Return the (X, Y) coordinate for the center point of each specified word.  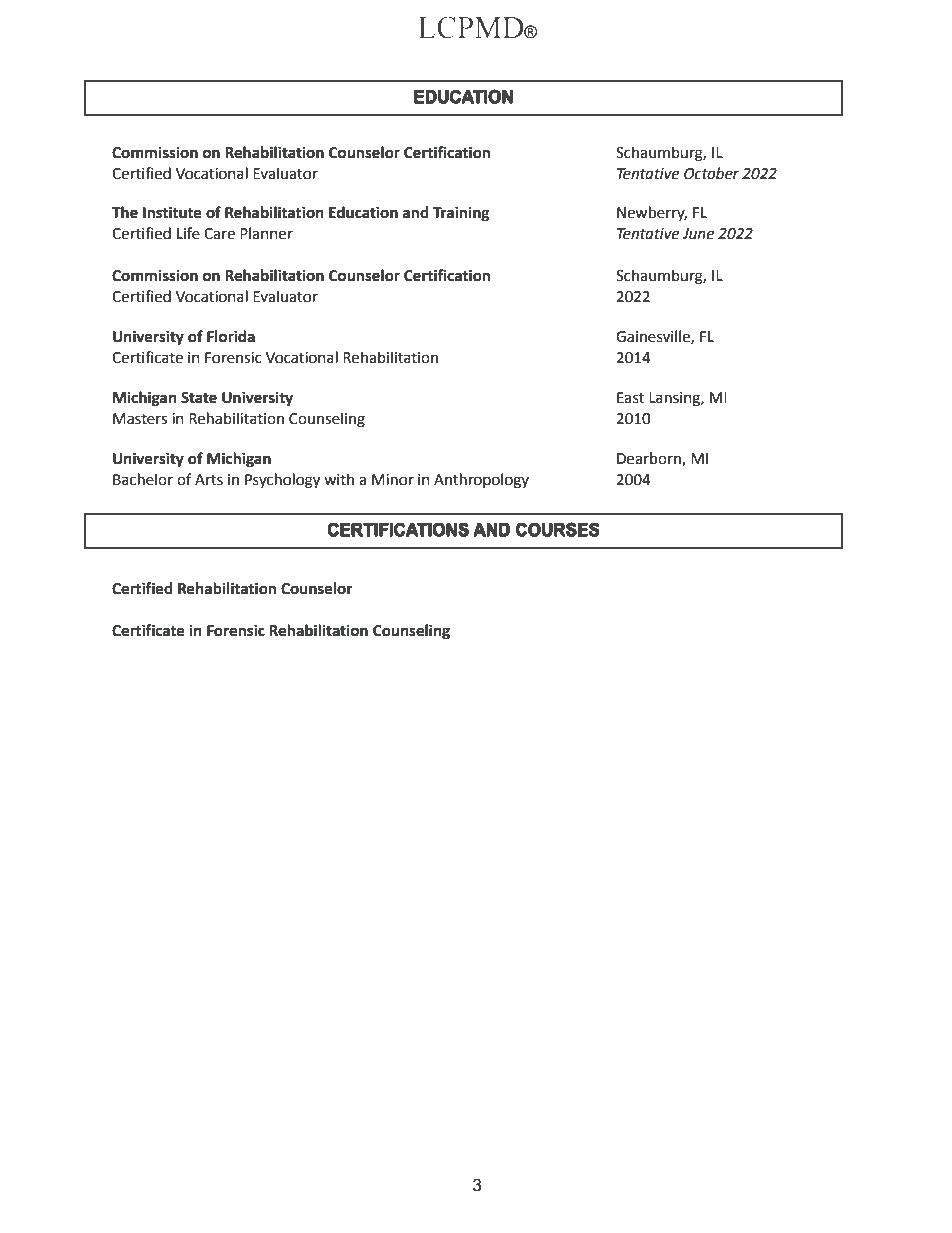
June (698, 234)
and (416, 212)
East (630, 398)
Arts (209, 480)
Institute (172, 212)
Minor (393, 480)
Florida (231, 336)
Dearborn (650, 459)
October (711, 173)
